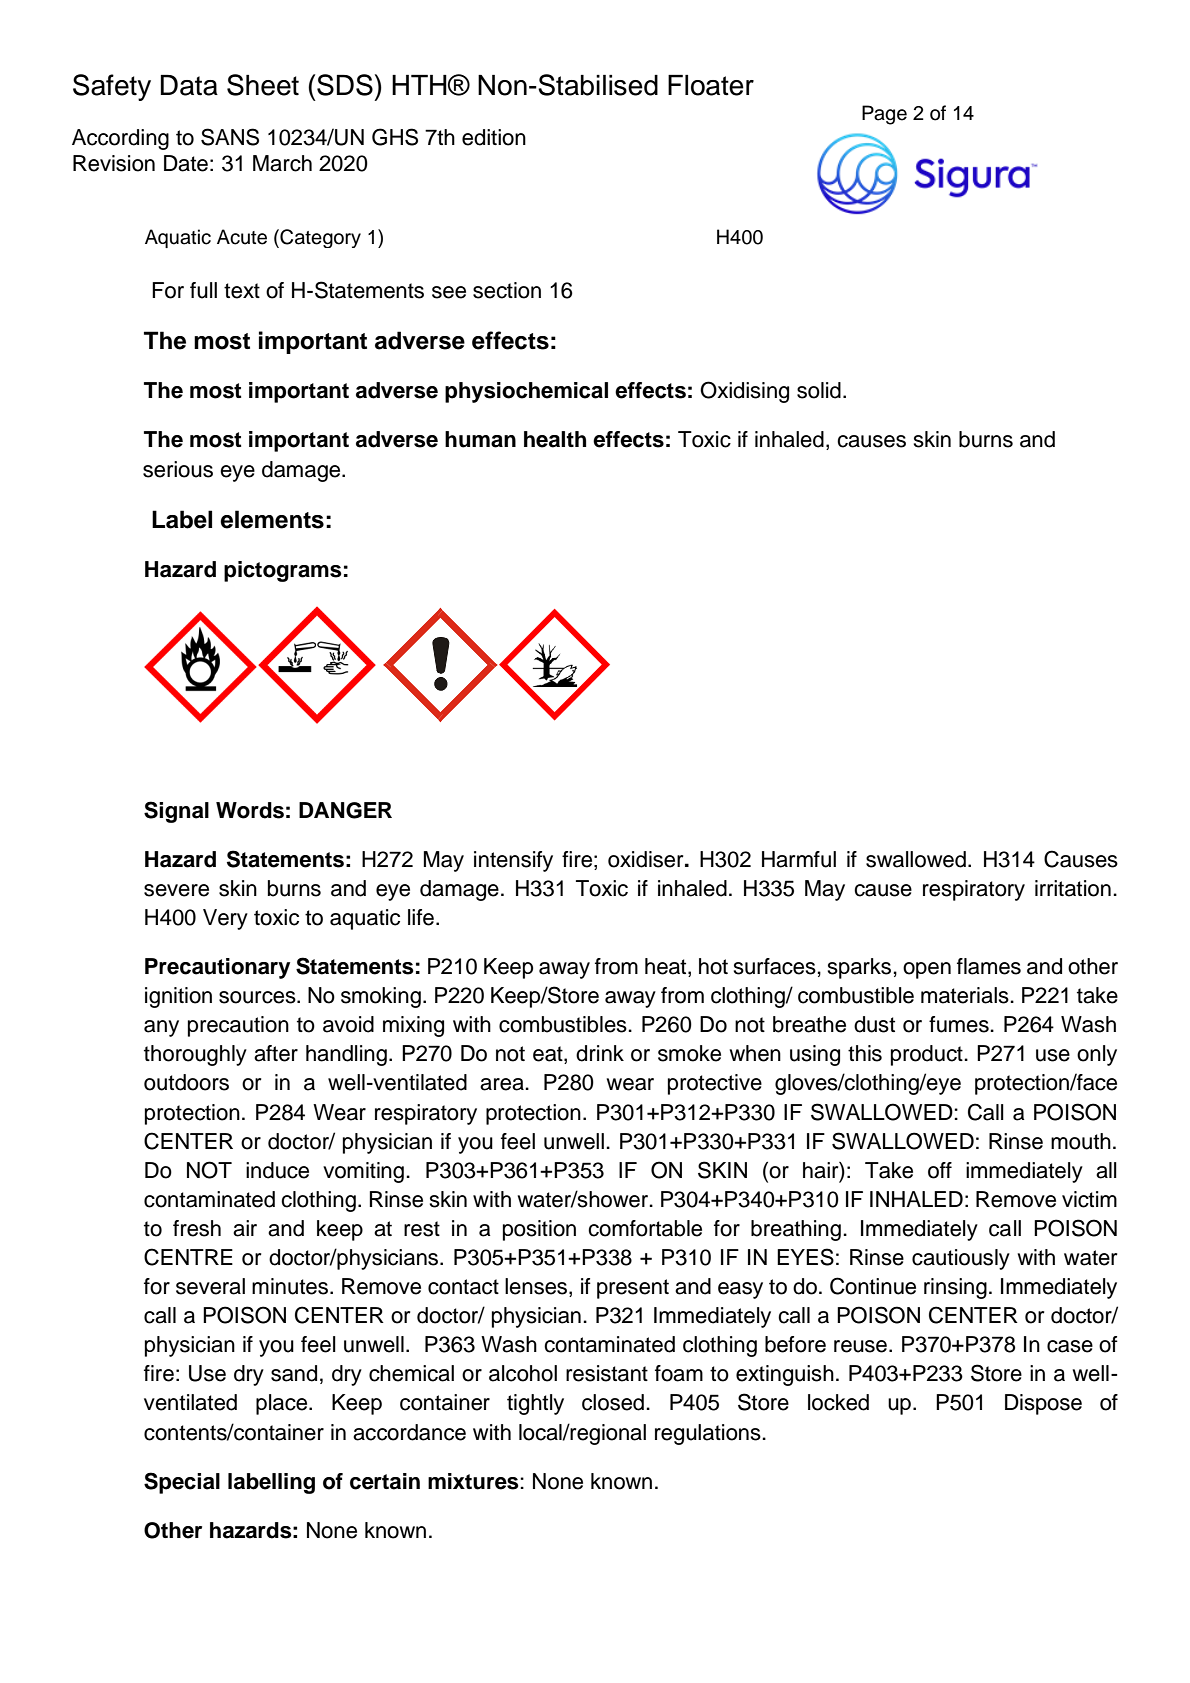 Image resolution: width=1190 pixels, height=1683 pixels. What do you see at coordinates (613, 1402) in the screenshot?
I see `closed` at bounding box center [613, 1402].
